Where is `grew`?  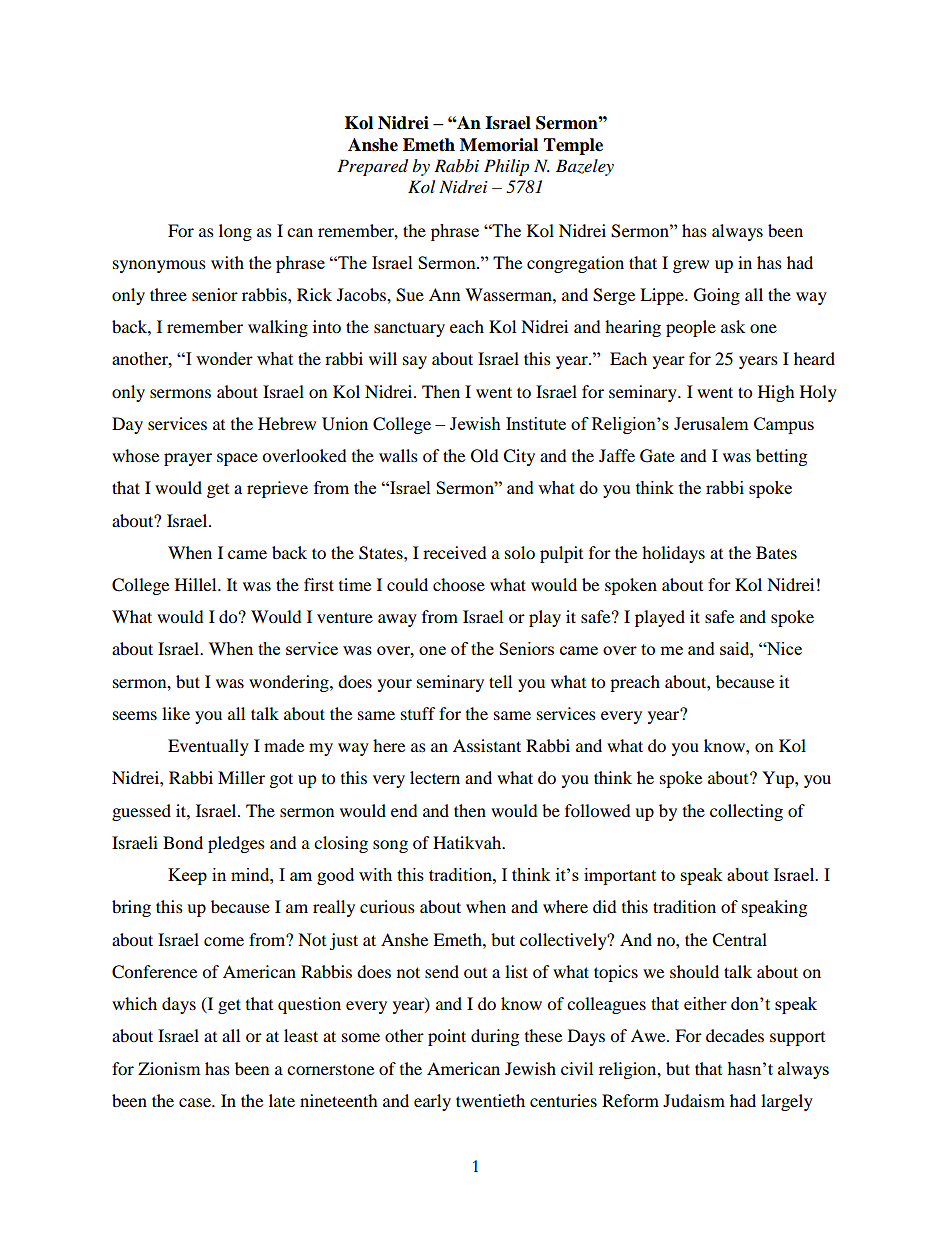
grew is located at coordinates (691, 266).
